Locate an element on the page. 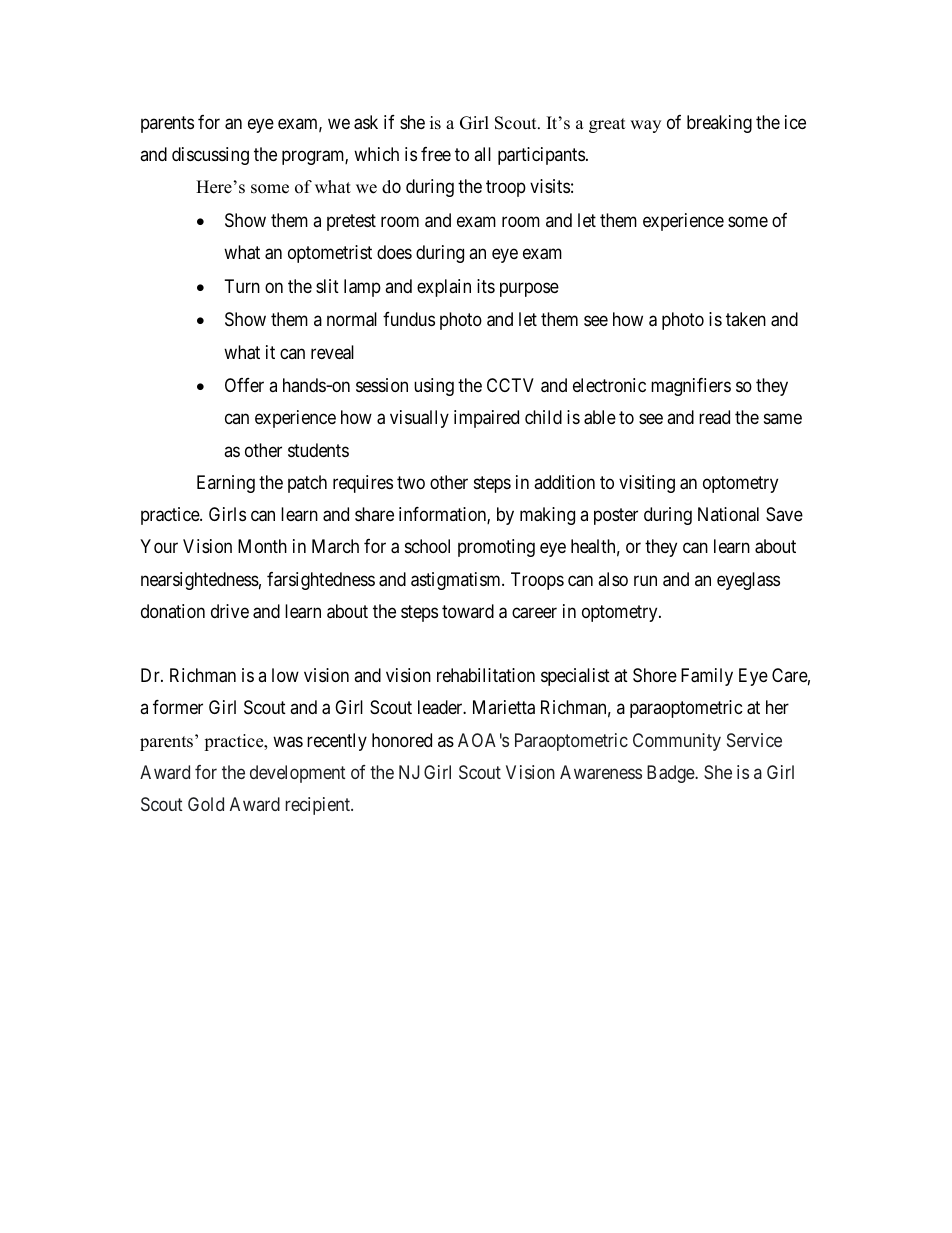 The image size is (952, 1233). breaking is located at coordinates (719, 124).
